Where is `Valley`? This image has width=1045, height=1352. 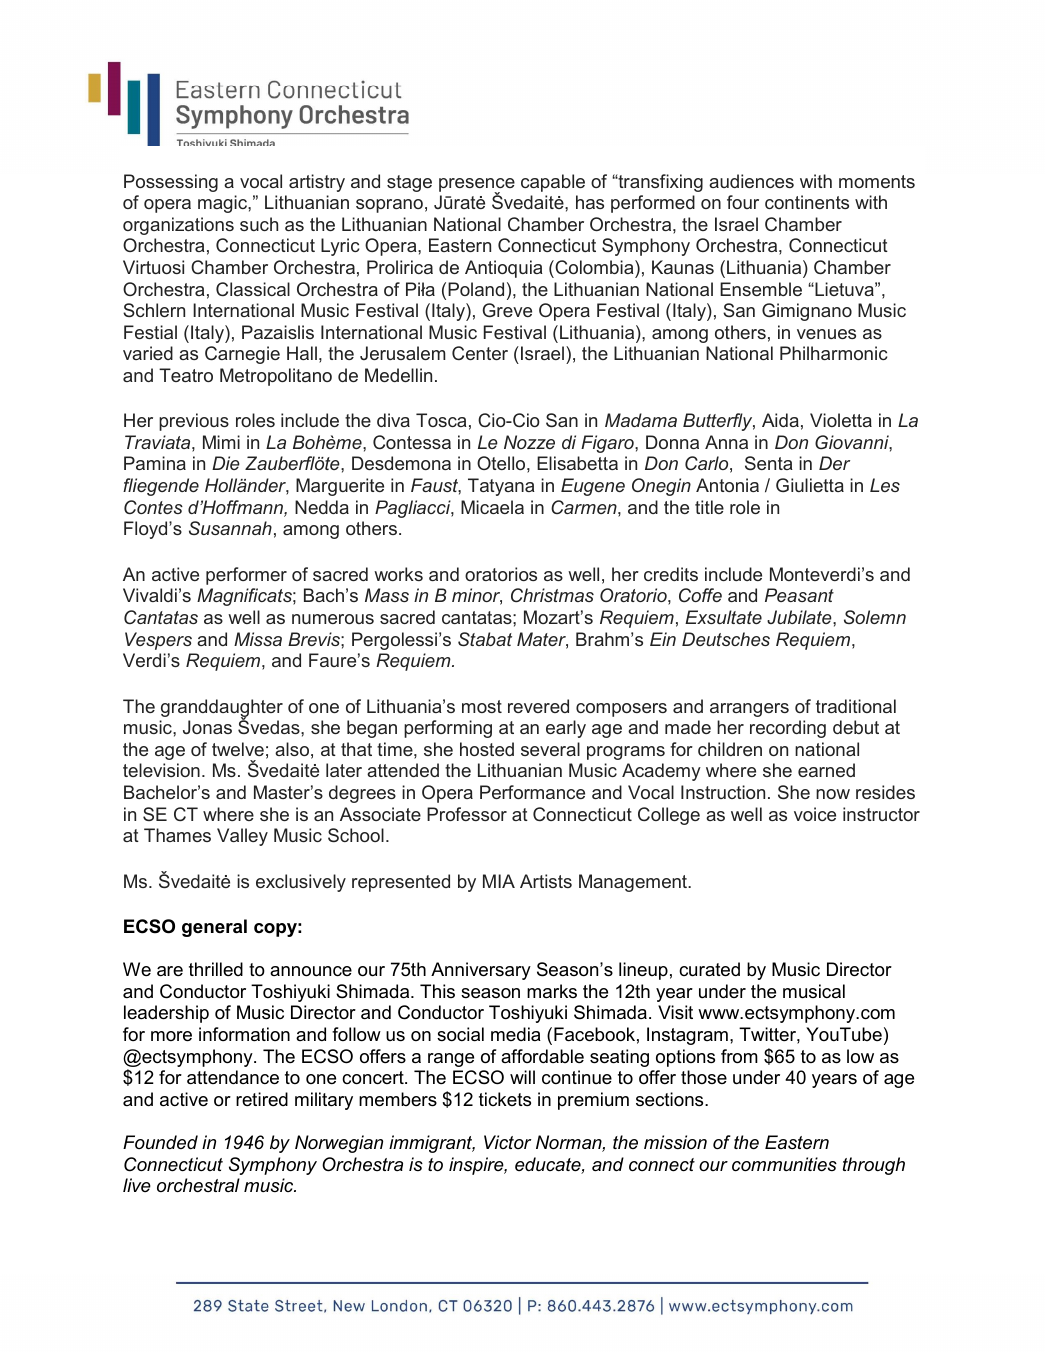
Valley is located at coordinates (242, 837).
